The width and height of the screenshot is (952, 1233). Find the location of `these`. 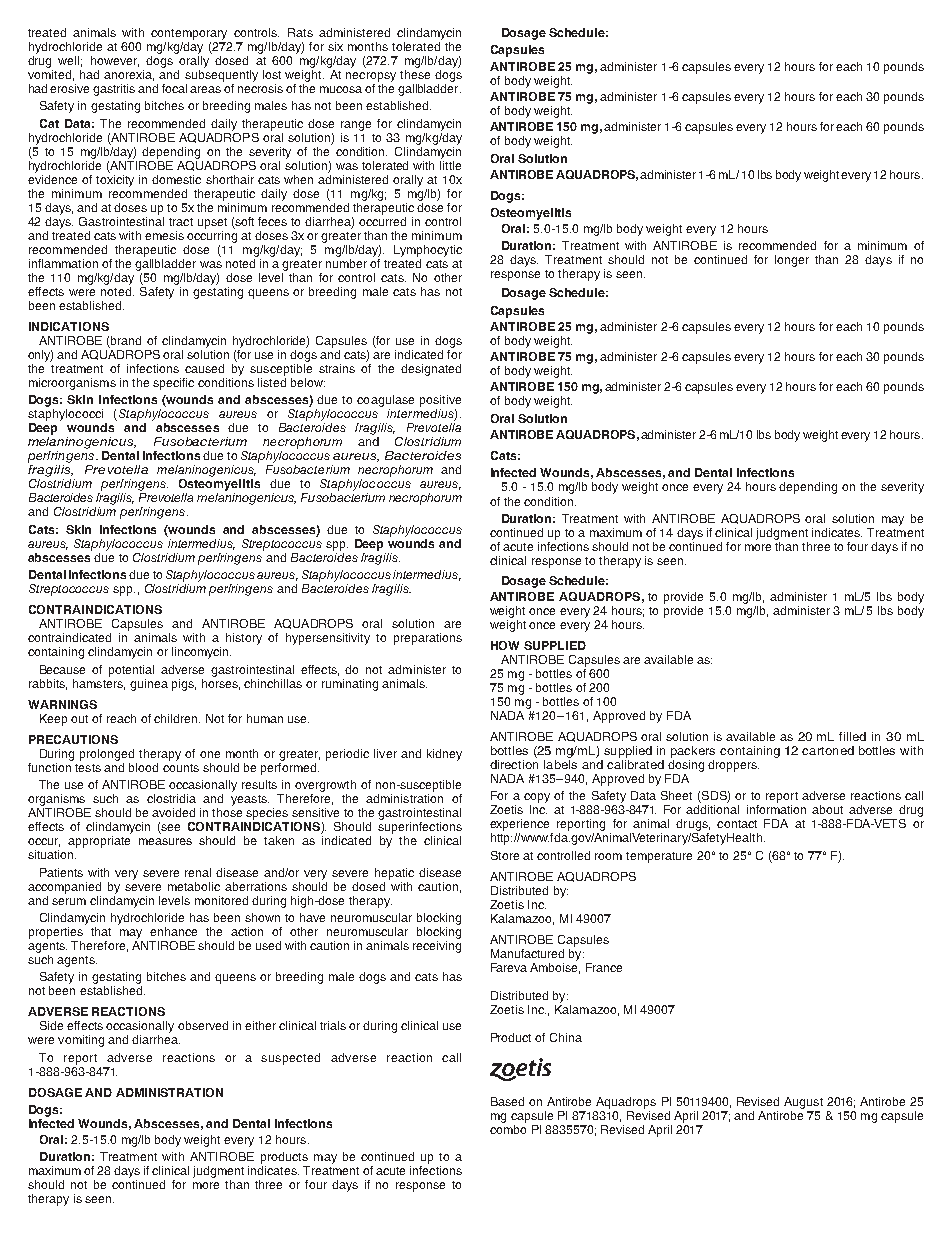

these is located at coordinates (415, 74).
